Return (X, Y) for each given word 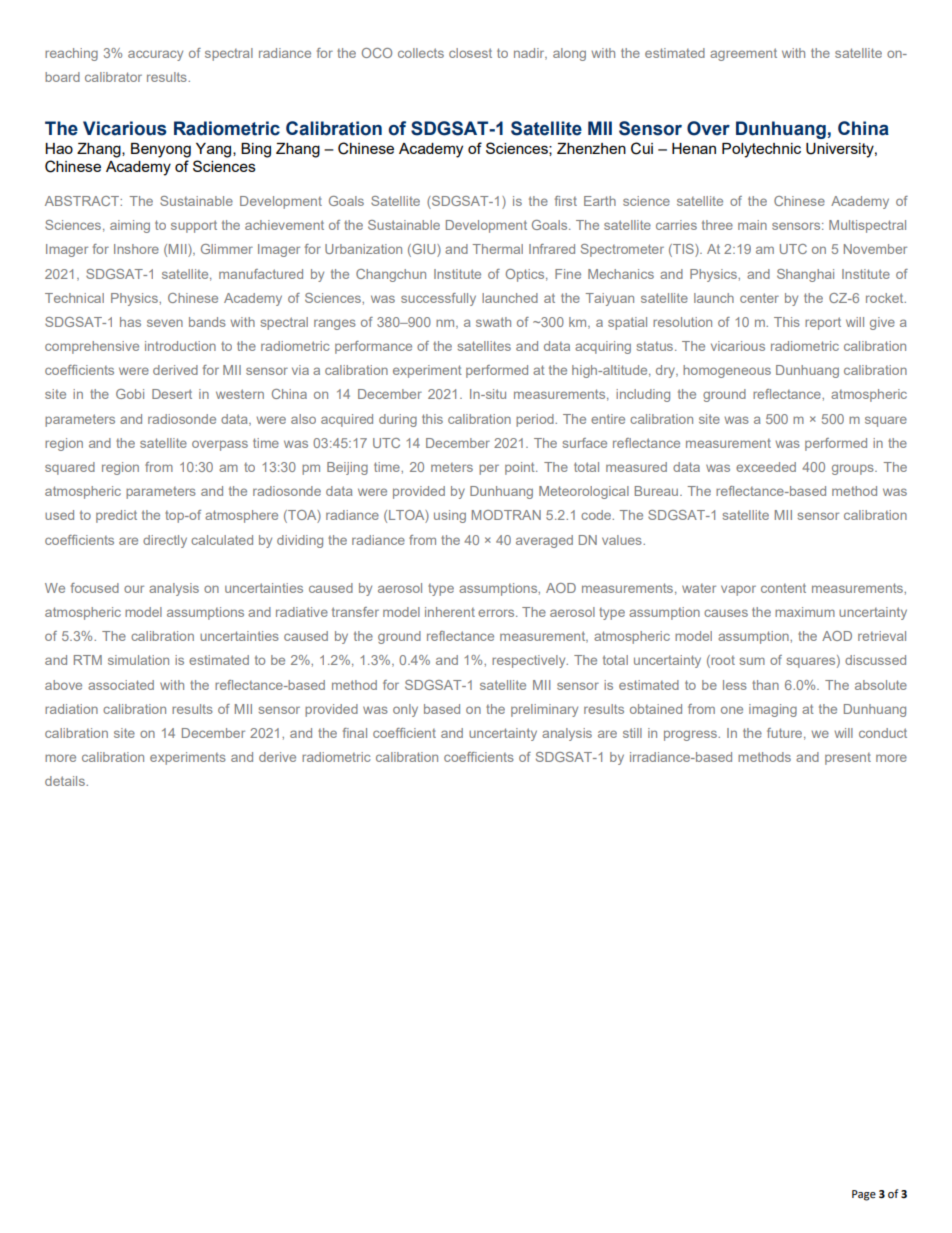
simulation (138, 660)
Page (864, 1195)
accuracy (155, 55)
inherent (450, 612)
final (355, 733)
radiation (71, 709)
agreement (743, 54)
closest (470, 53)
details (66, 781)
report (823, 323)
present (848, 759)
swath (493, 322)
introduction (180, 346)
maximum (805, 612)
